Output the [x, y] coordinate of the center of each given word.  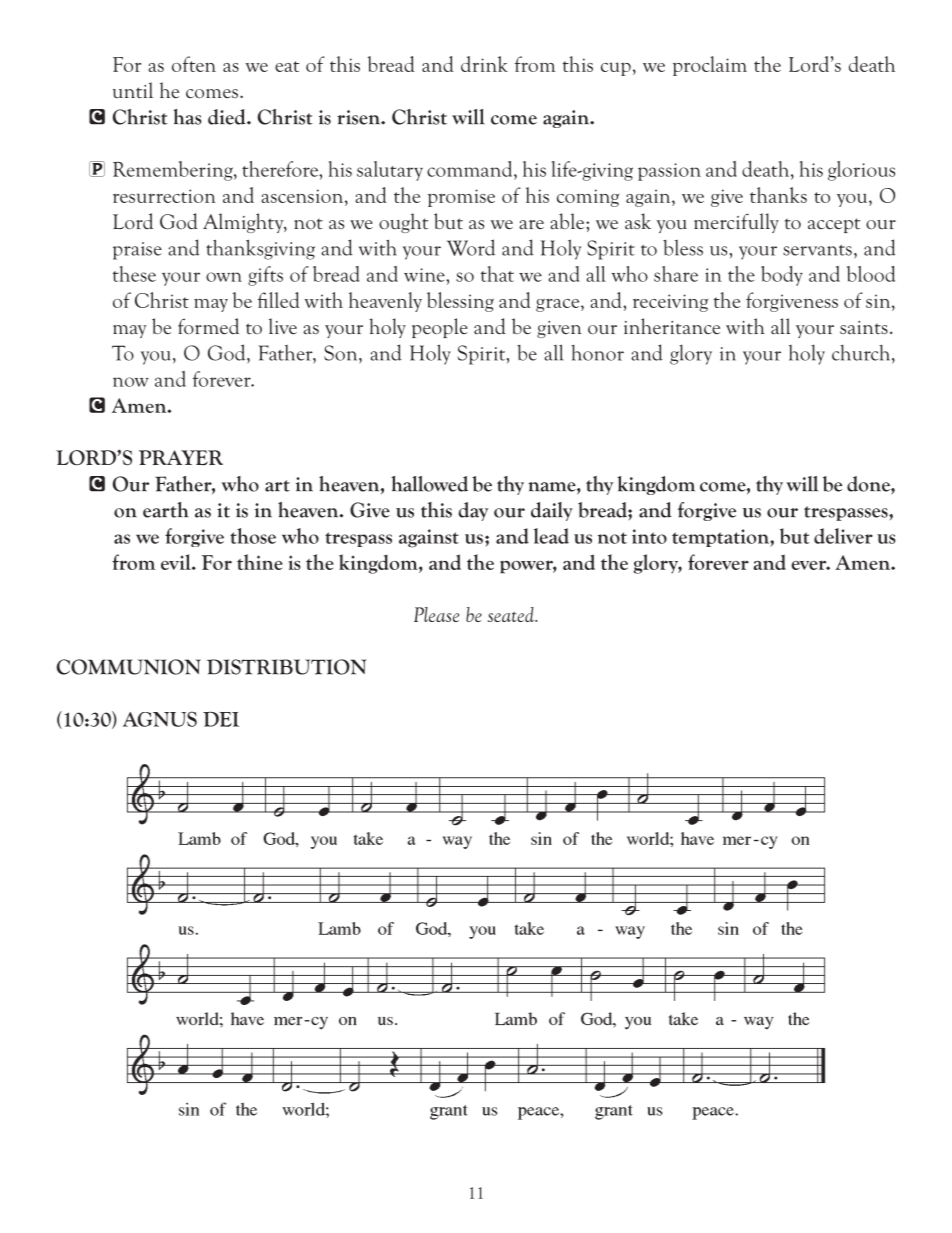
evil [177, 562]
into [649, 536]
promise [461, 198]
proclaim [710, 66]
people [440, 328]
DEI [221, 719]
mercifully [736, 223]
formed [208, 326]
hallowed [429, 484]
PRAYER [181, 457]
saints [864, 328]
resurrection [164, 196]
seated [512, 614]
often [194, 64]
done [869, 484]
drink [484, 64]
